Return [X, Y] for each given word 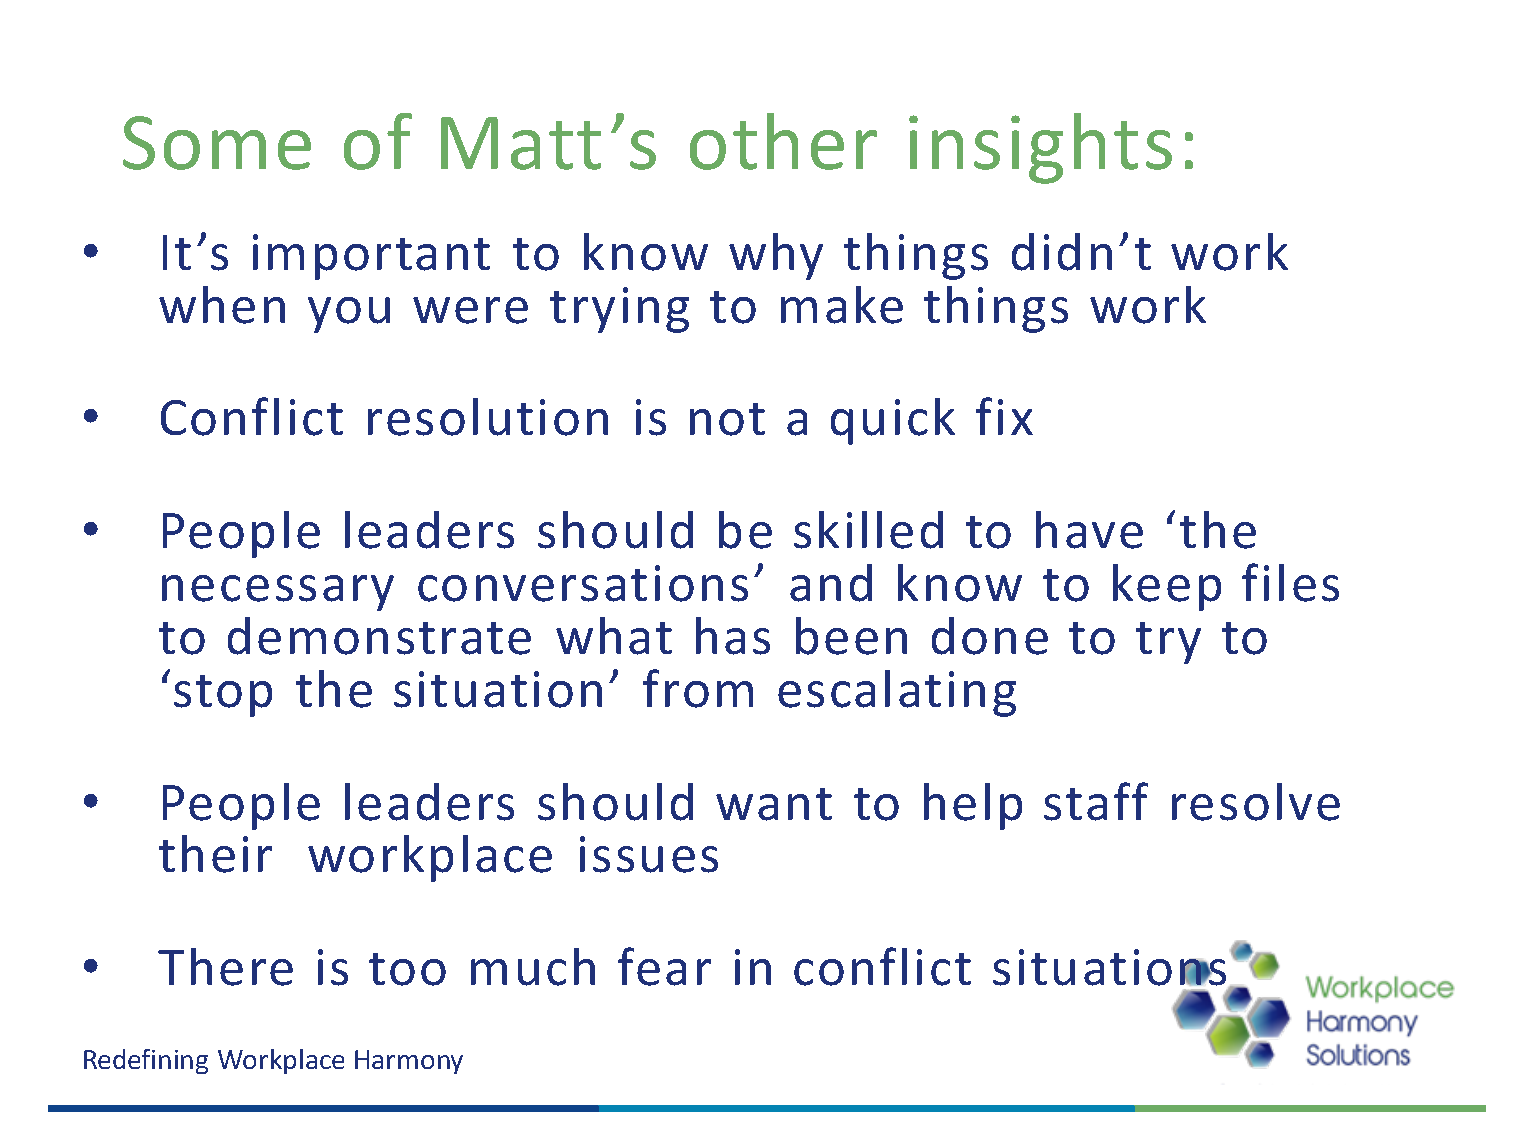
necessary [278, 593]
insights [1040, 148]
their [215, 854]
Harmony [409, 1062]
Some [217, 143]
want [774, 804]
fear [664, 966]
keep [1167, 587]
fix [1004, 416]
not [727, 419]
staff [1096, 801]
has [733, 636]
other [783, 141]
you [349, 315]
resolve [1256, 802]
